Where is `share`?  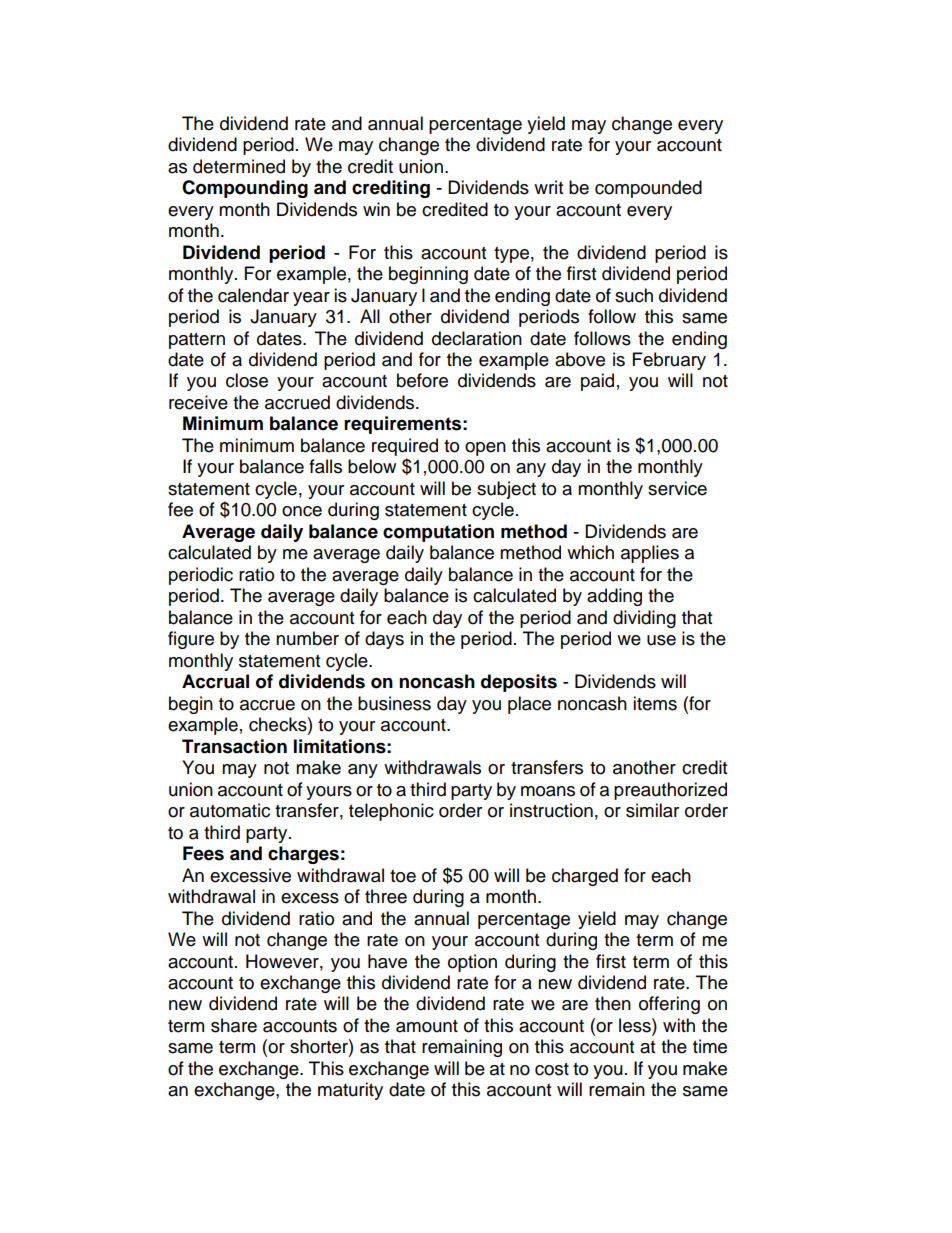 share is located at coordinates (234, 1025).
